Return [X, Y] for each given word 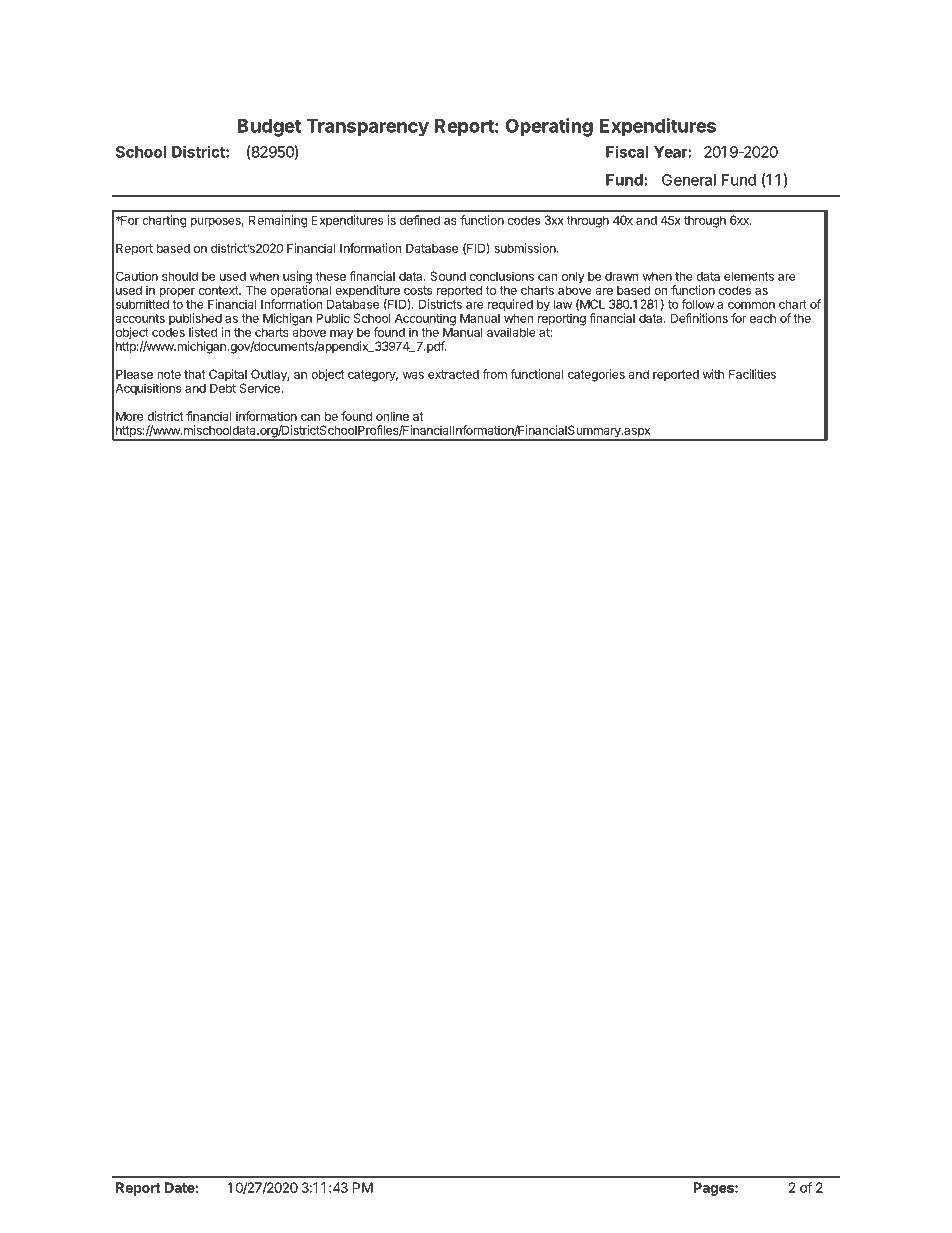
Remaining [278, 221]
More [129, 416]
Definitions [699, 318]
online [392, 416]
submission [526, 248]
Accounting [425, 320]
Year [671, 152]
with [713, 374]
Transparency [367, 128]
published [196, 320]
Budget [269, 128]
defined [420, 220]
